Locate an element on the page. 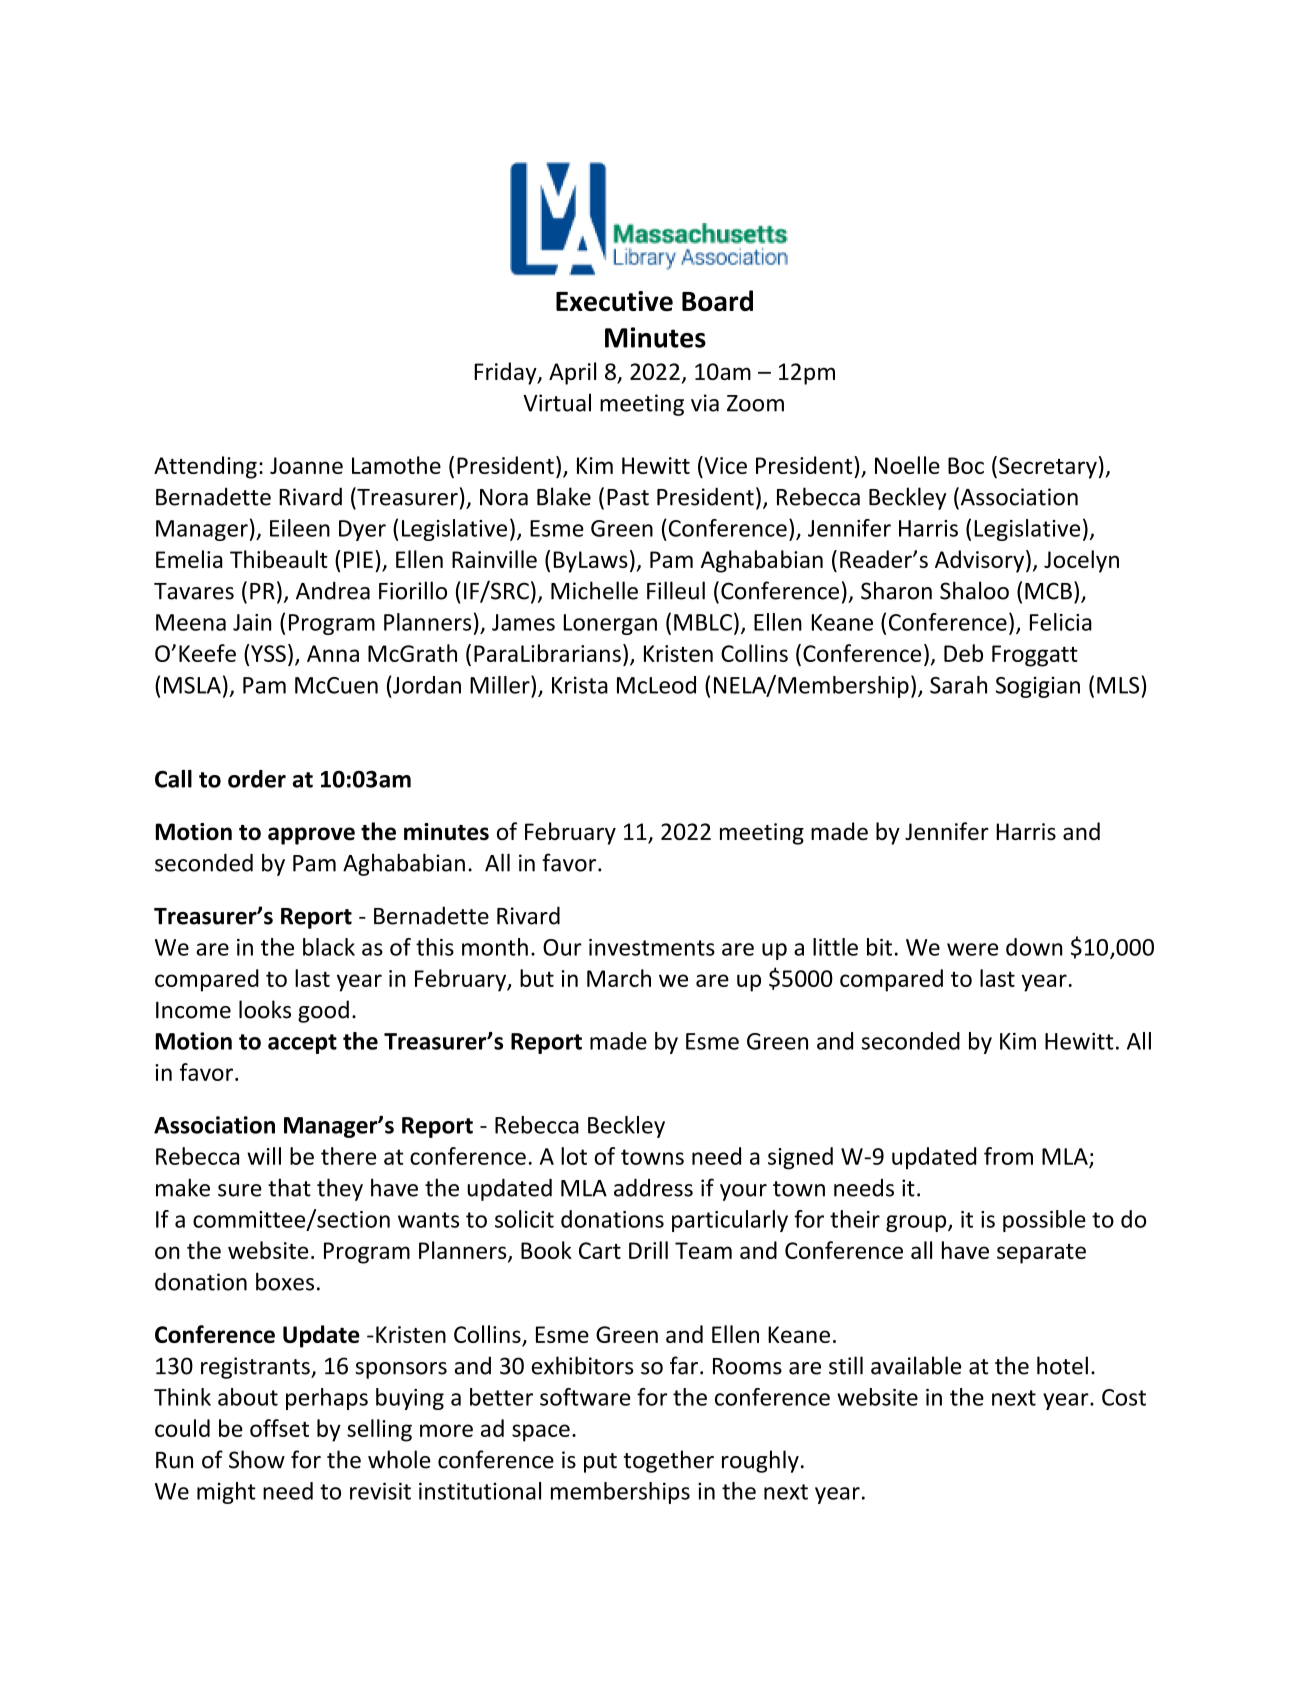  order is located at coordinates (257, 779).
